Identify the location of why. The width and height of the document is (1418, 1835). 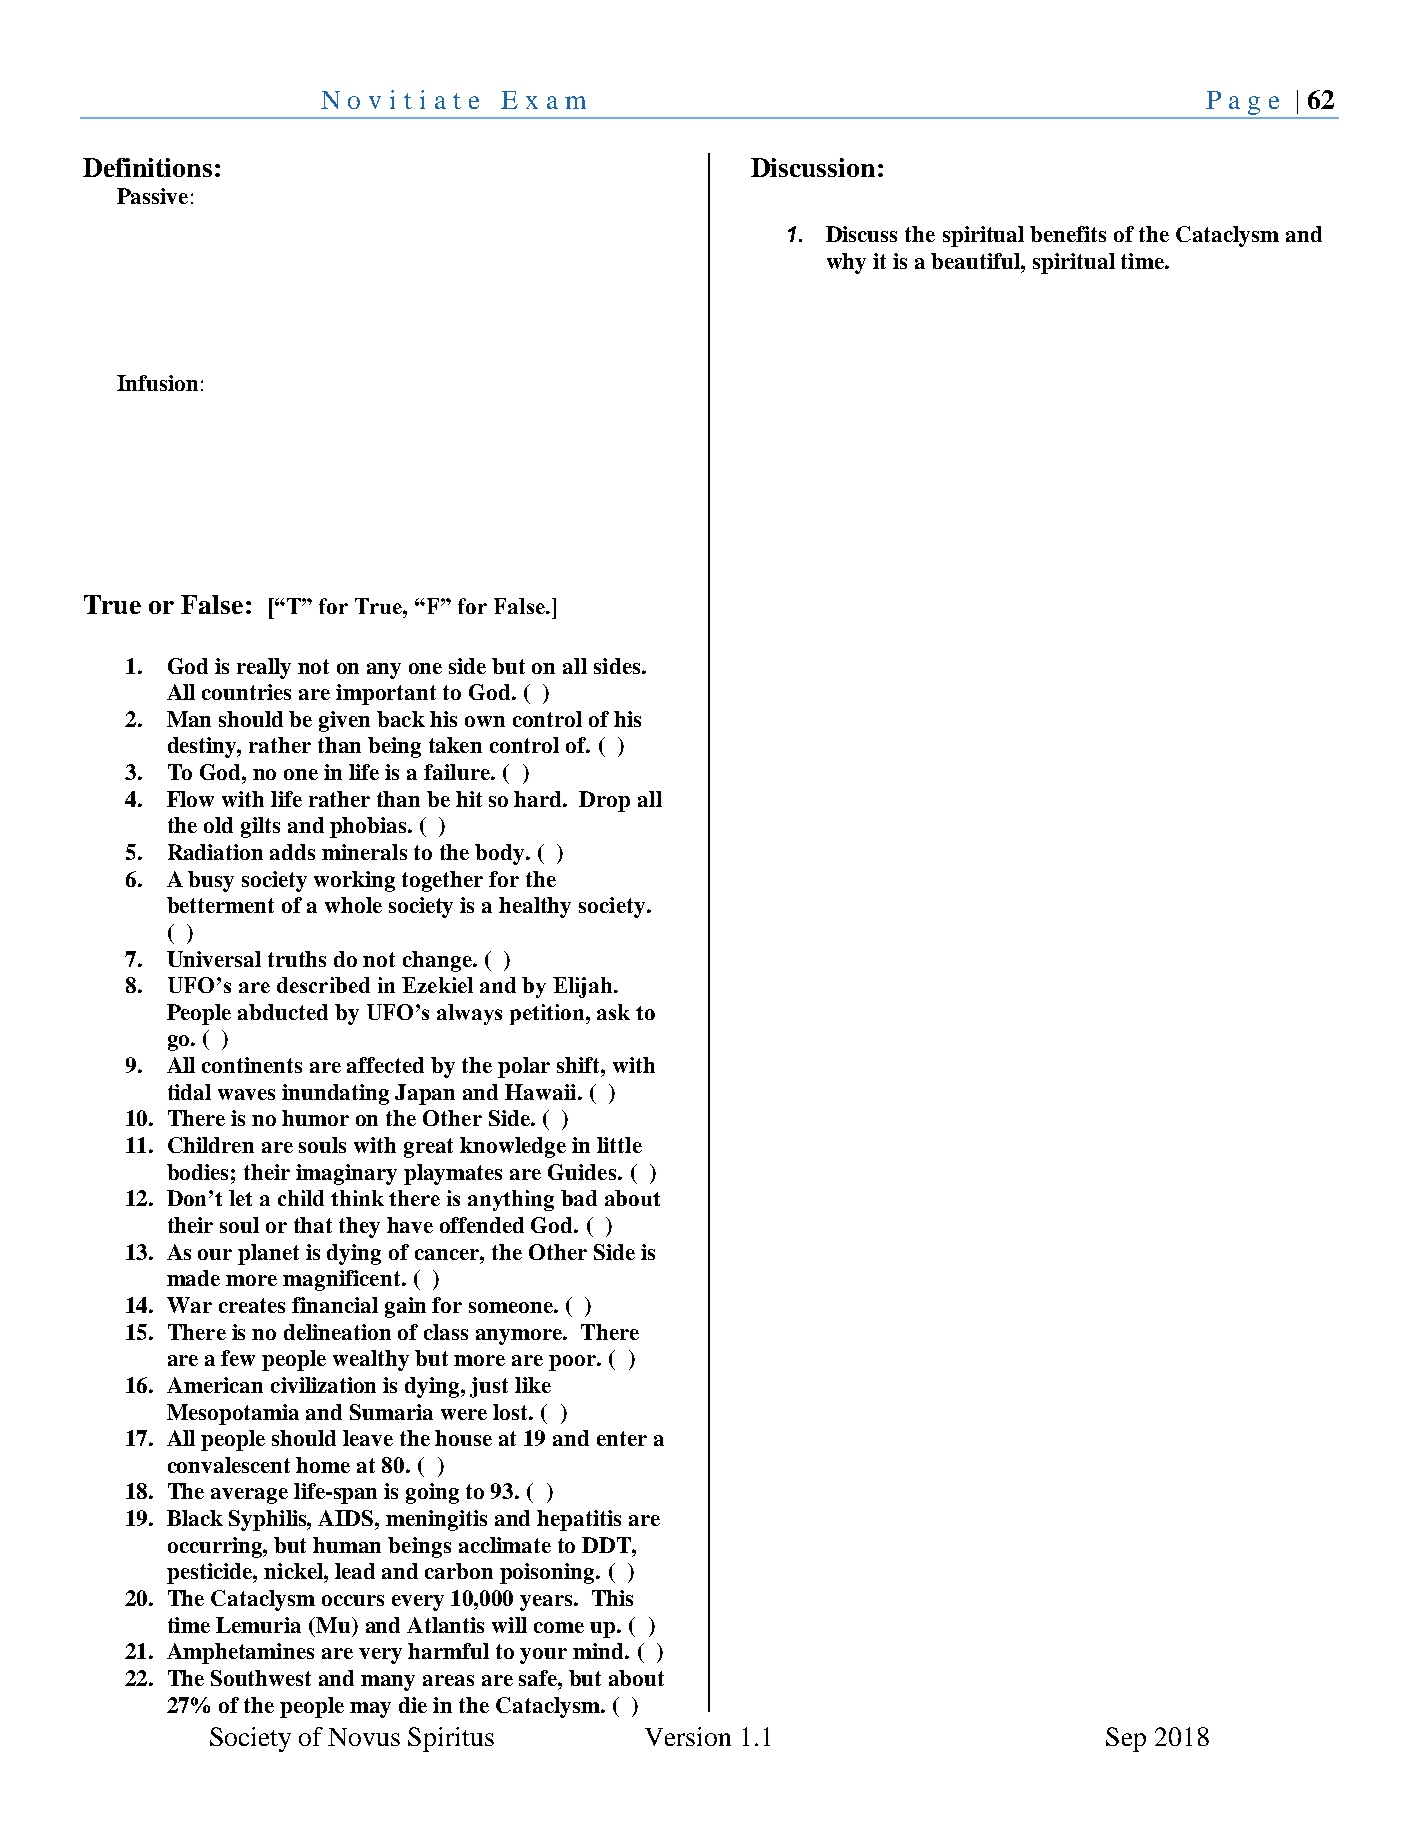
(846, 263).
